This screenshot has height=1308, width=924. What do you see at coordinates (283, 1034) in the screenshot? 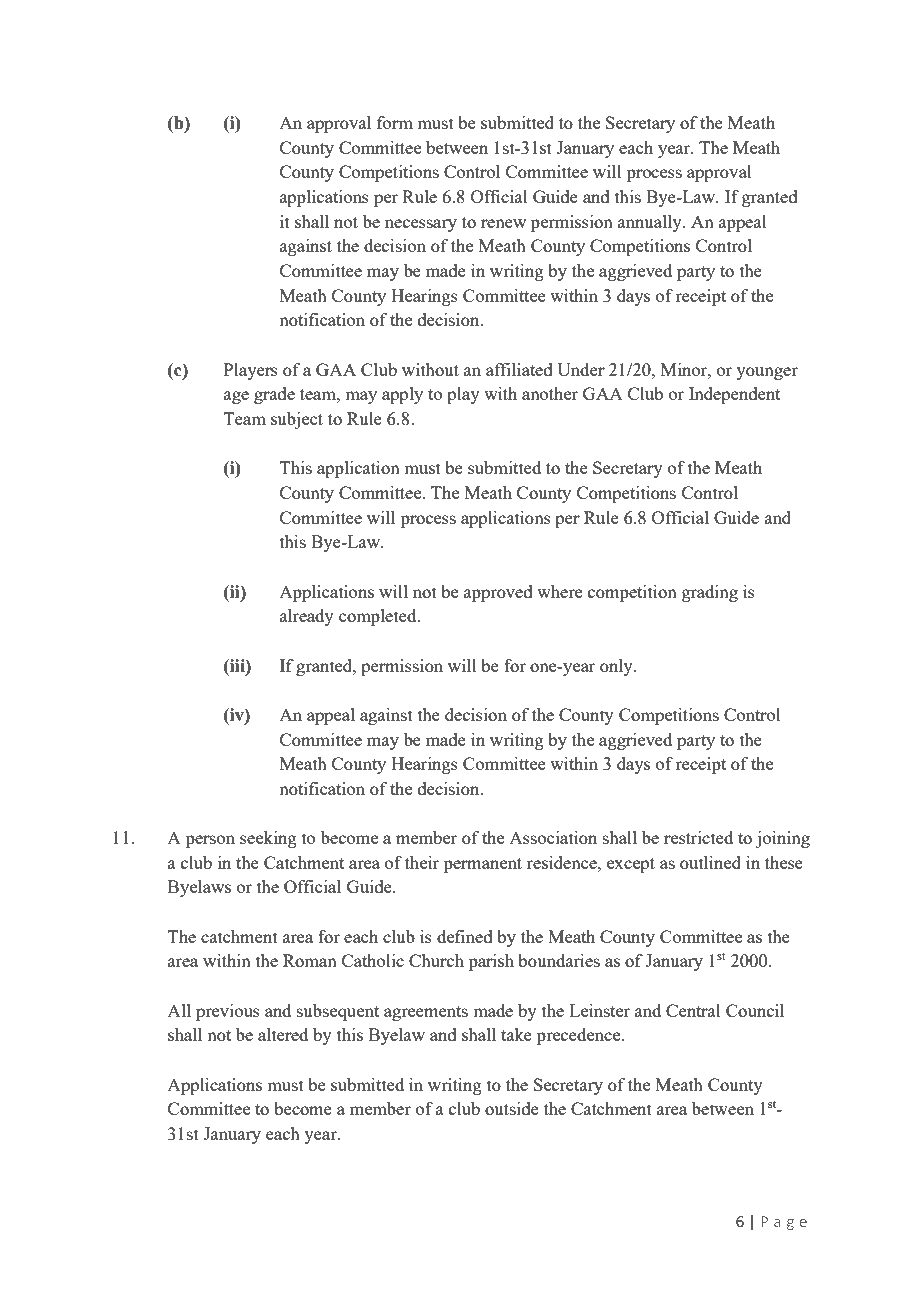
I see `altered` at bounding box center [283, 1034].
